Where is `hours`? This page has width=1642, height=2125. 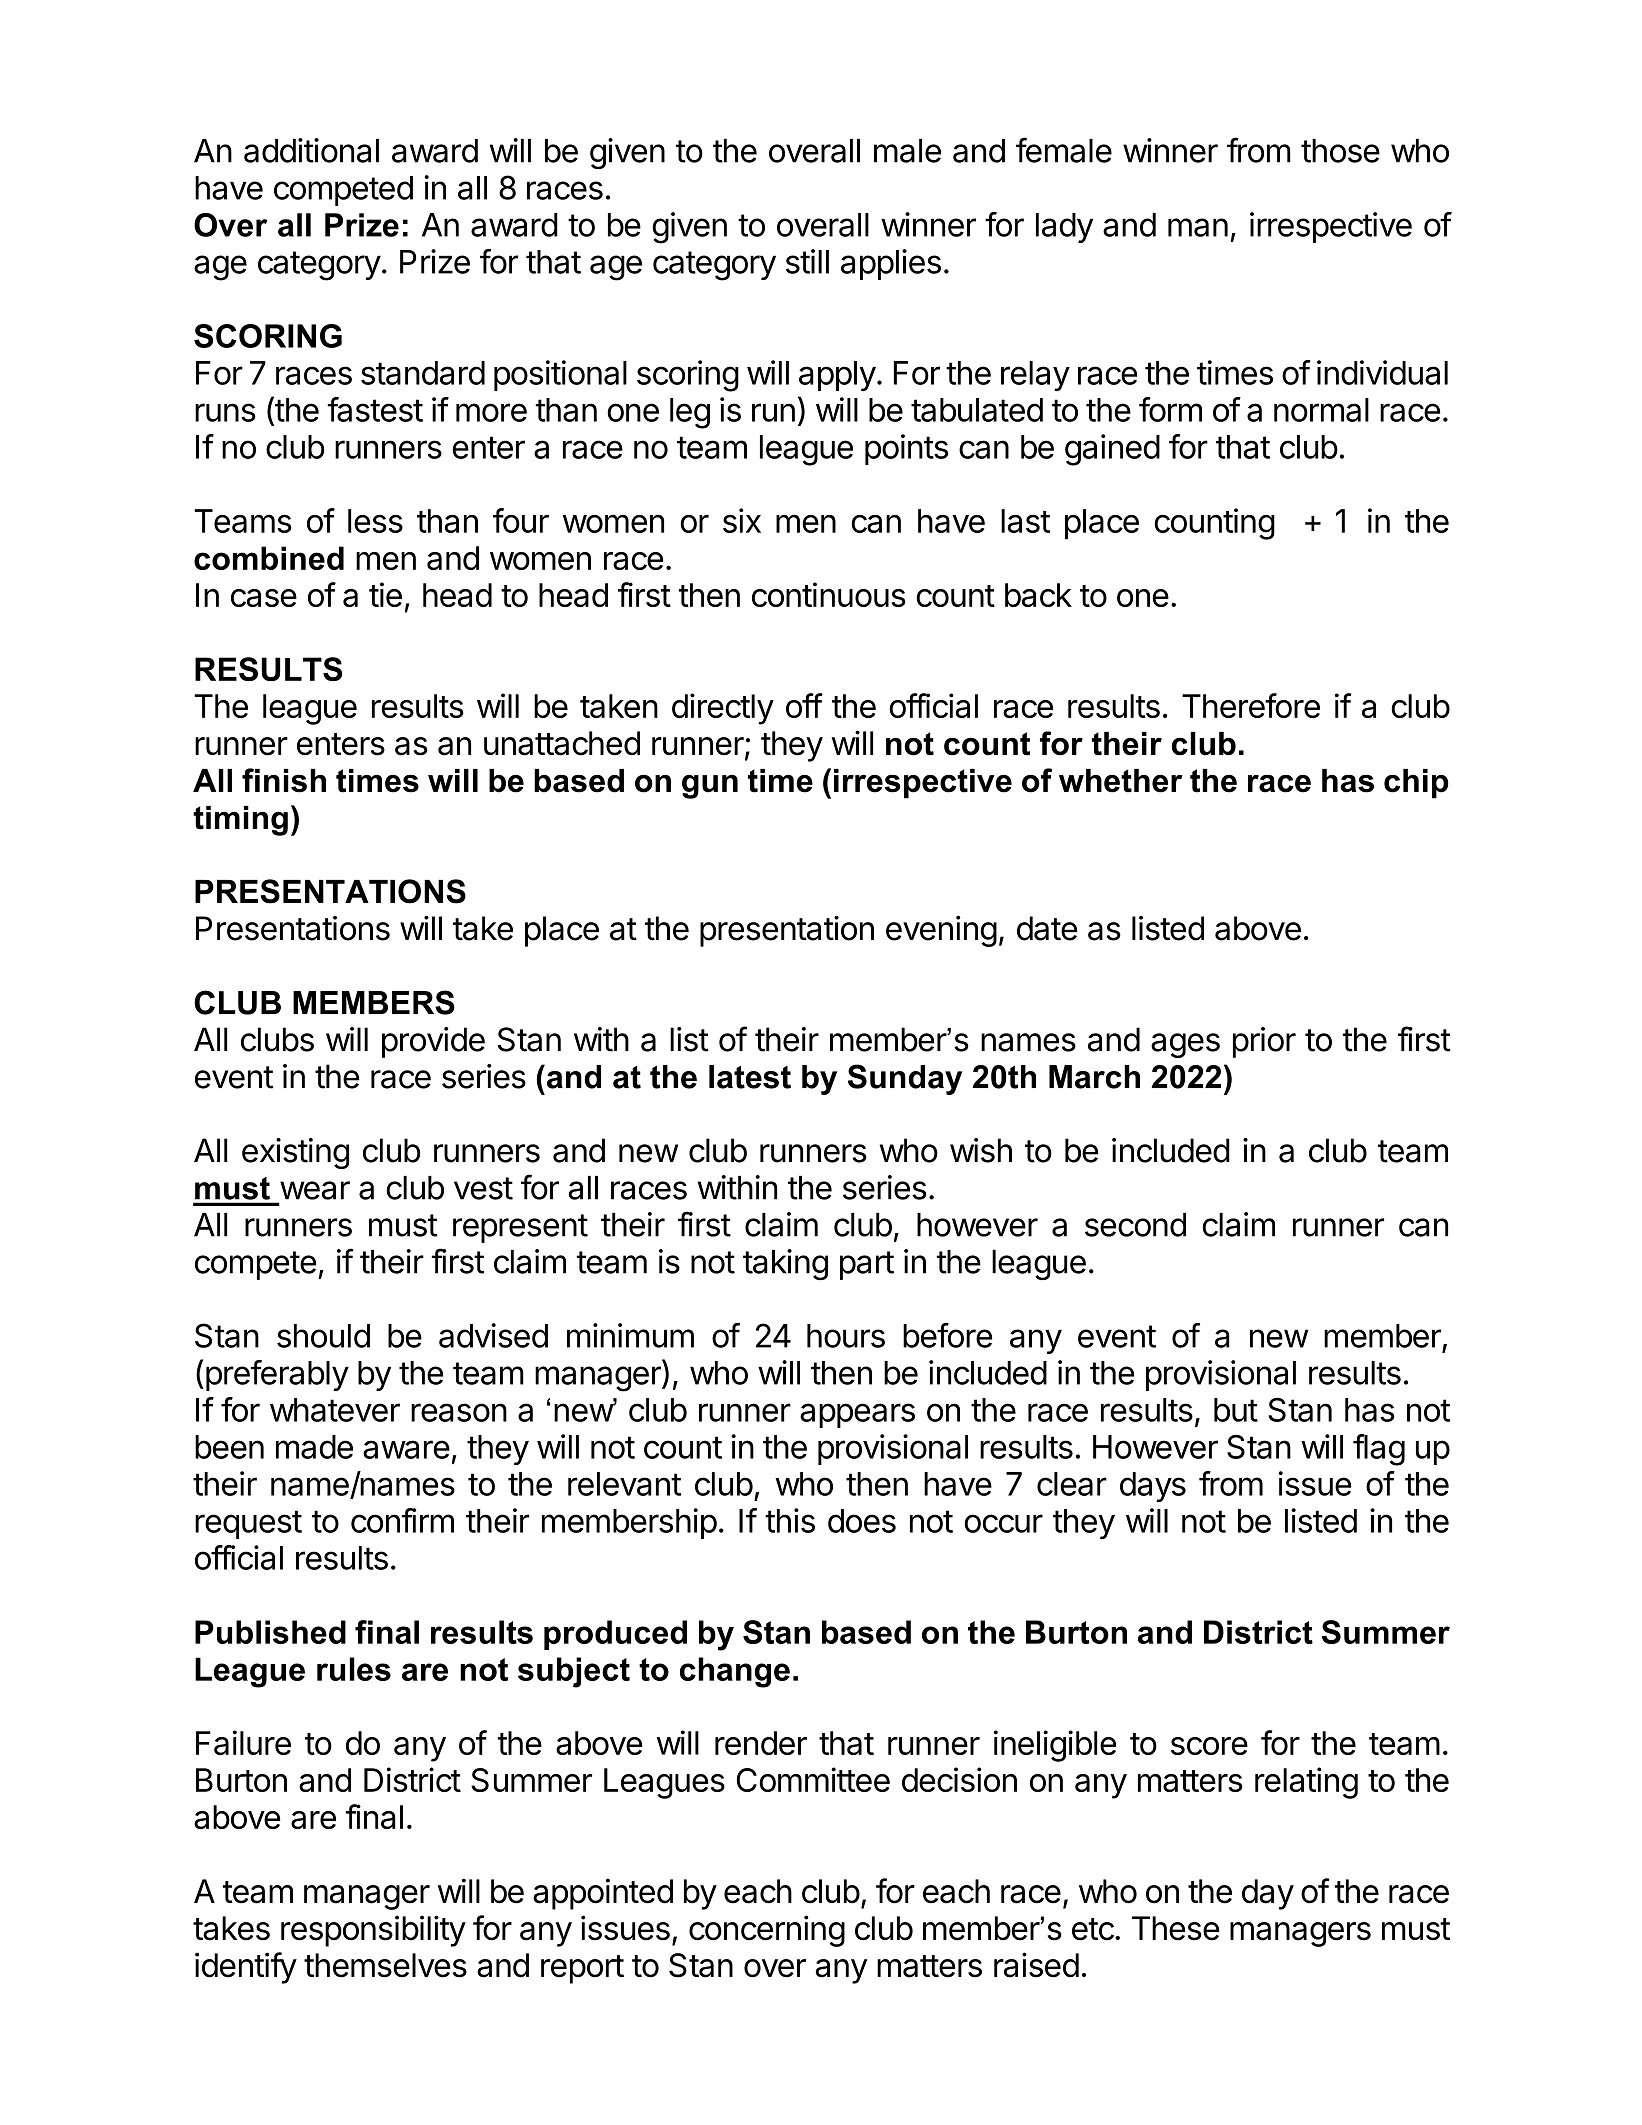
hours is located at coordinates (846, 1336).
